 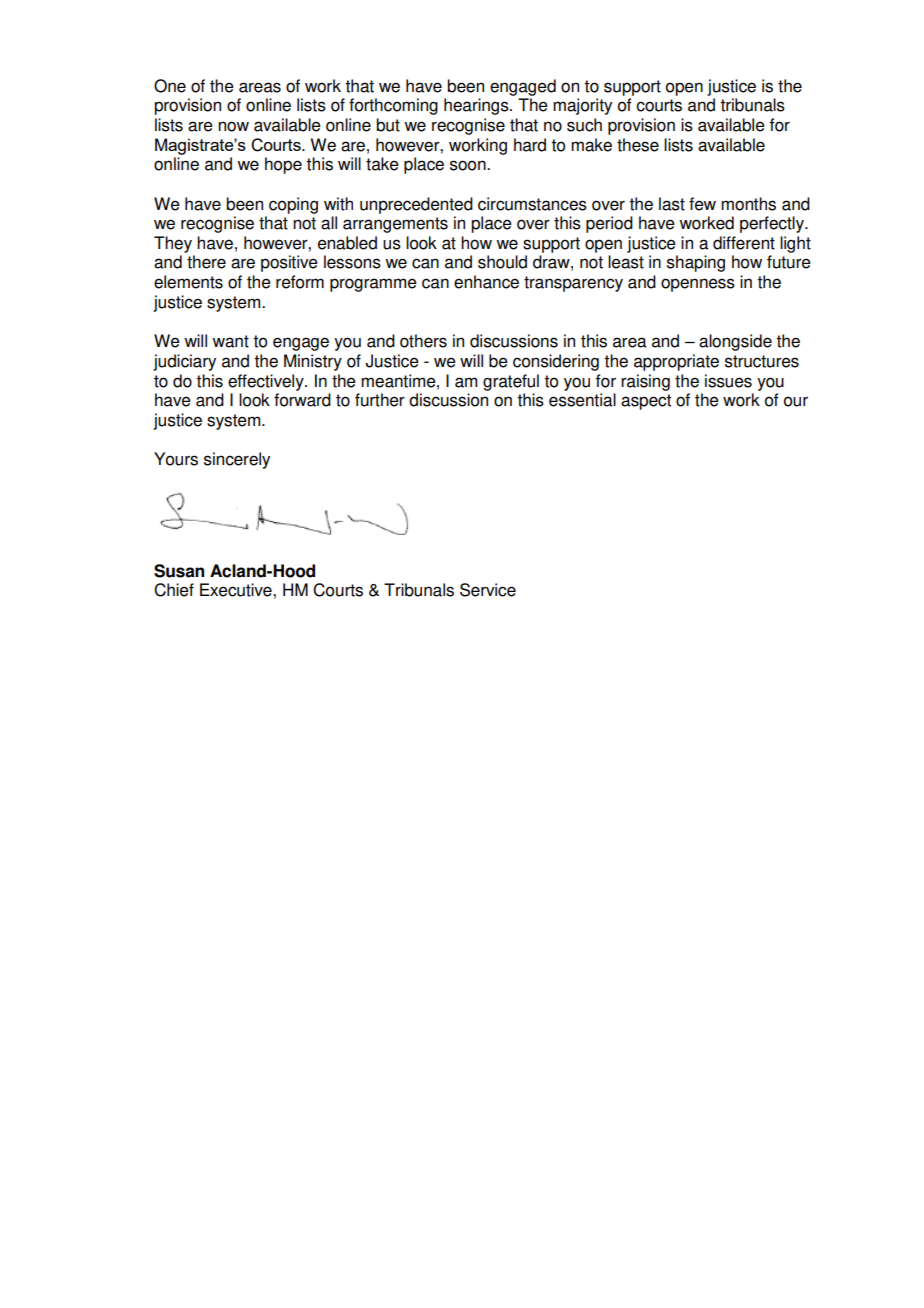 I want to click on others, so click(x=423, y=341).
